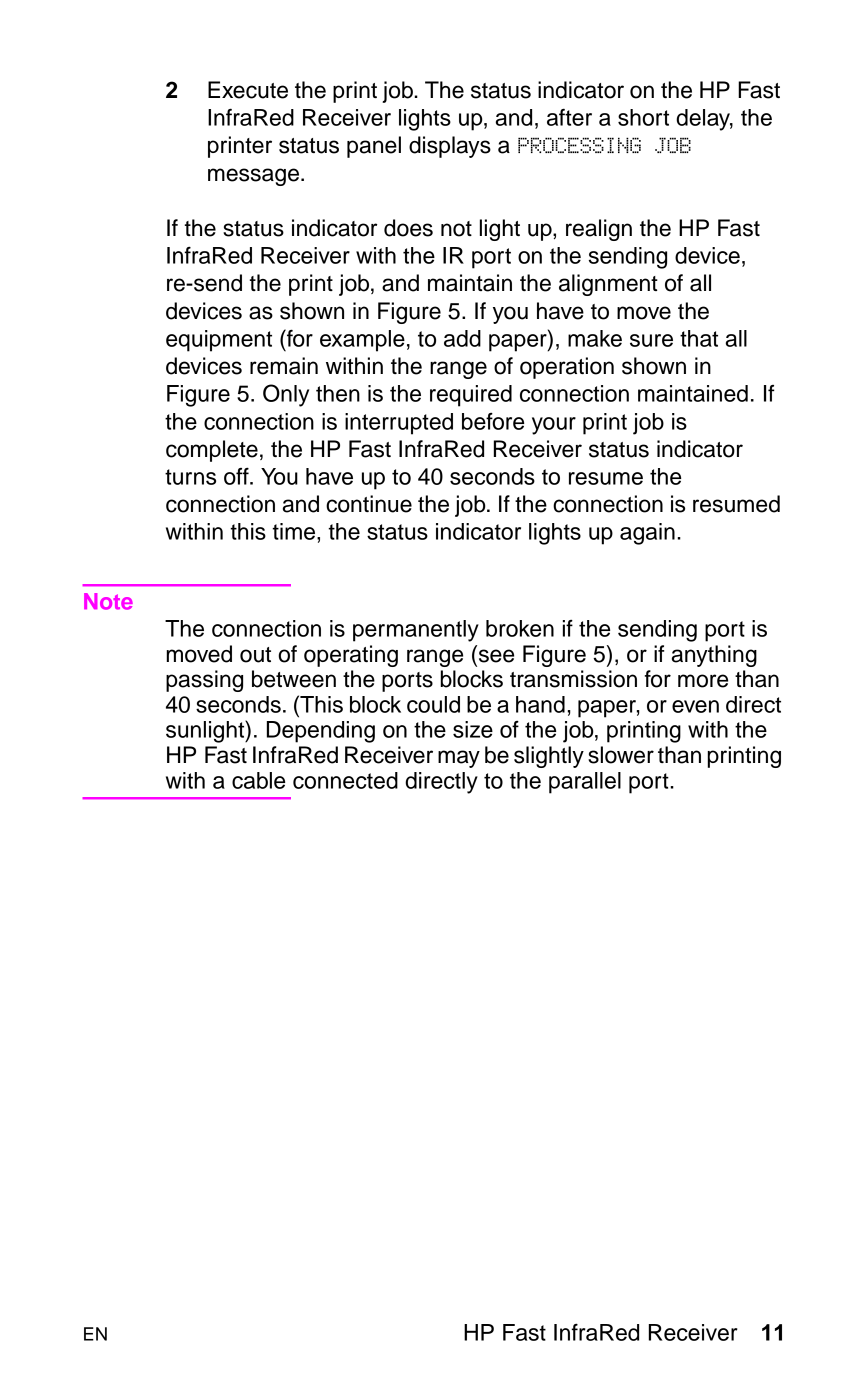 Image resolution: width=868 pixels, height=1388 pixels. Describe the element at coordinates (258, 780) in the screenshot. I see `cable` at that location.
